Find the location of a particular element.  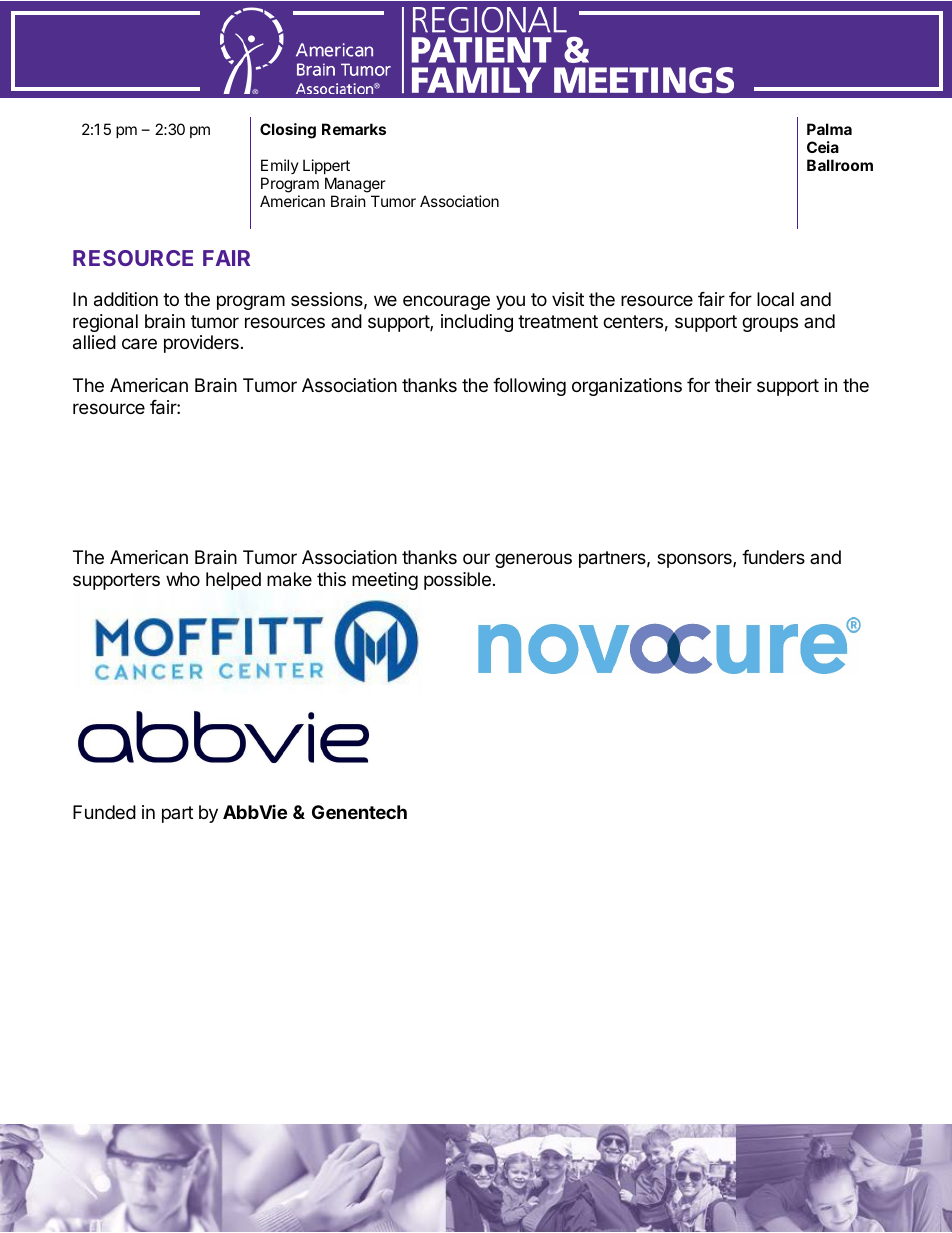

helped is located at coordinates (233, 581).
